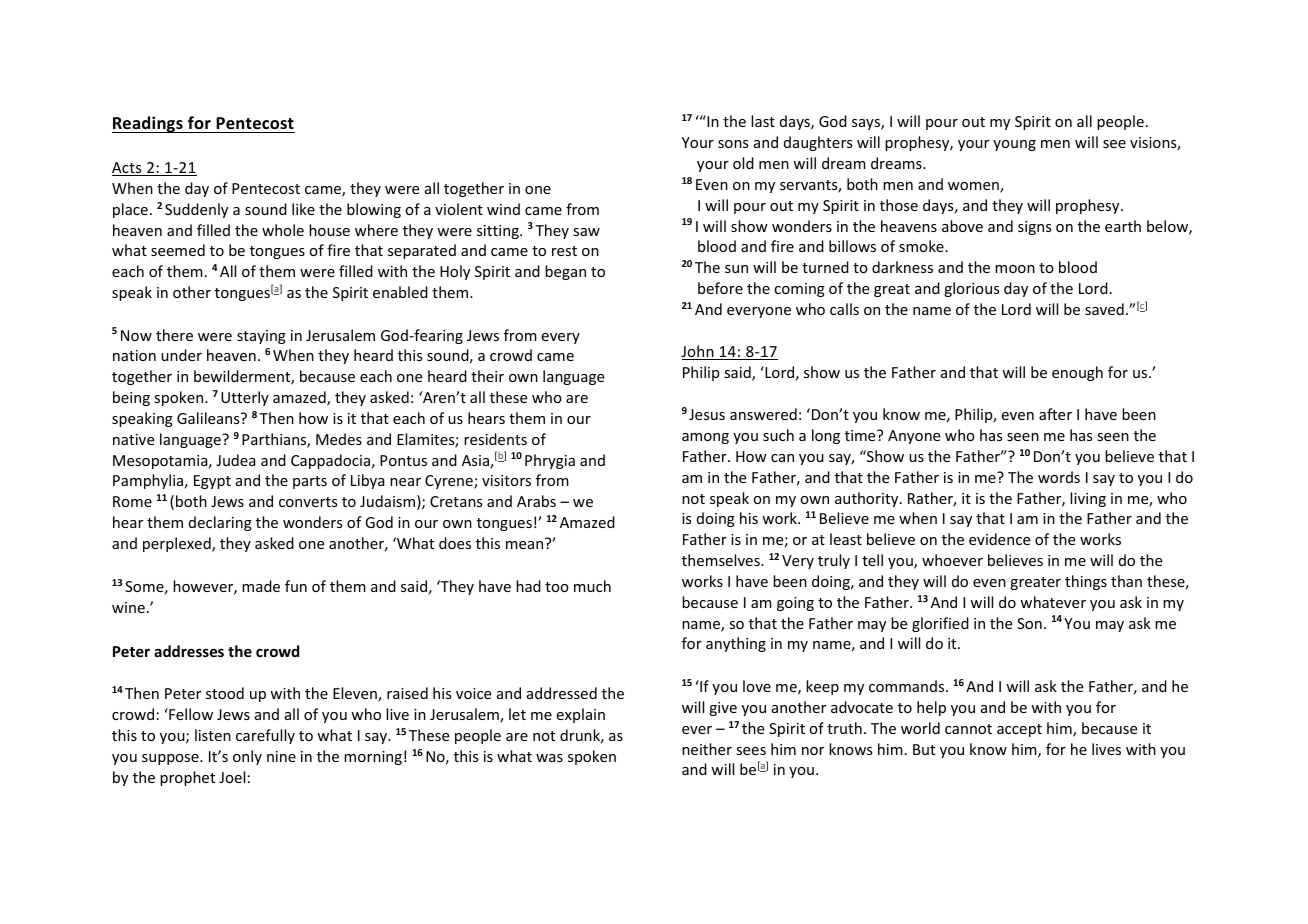 This screenshot has width=1308, height=924. I want to click on sons, so click(733, 144).
